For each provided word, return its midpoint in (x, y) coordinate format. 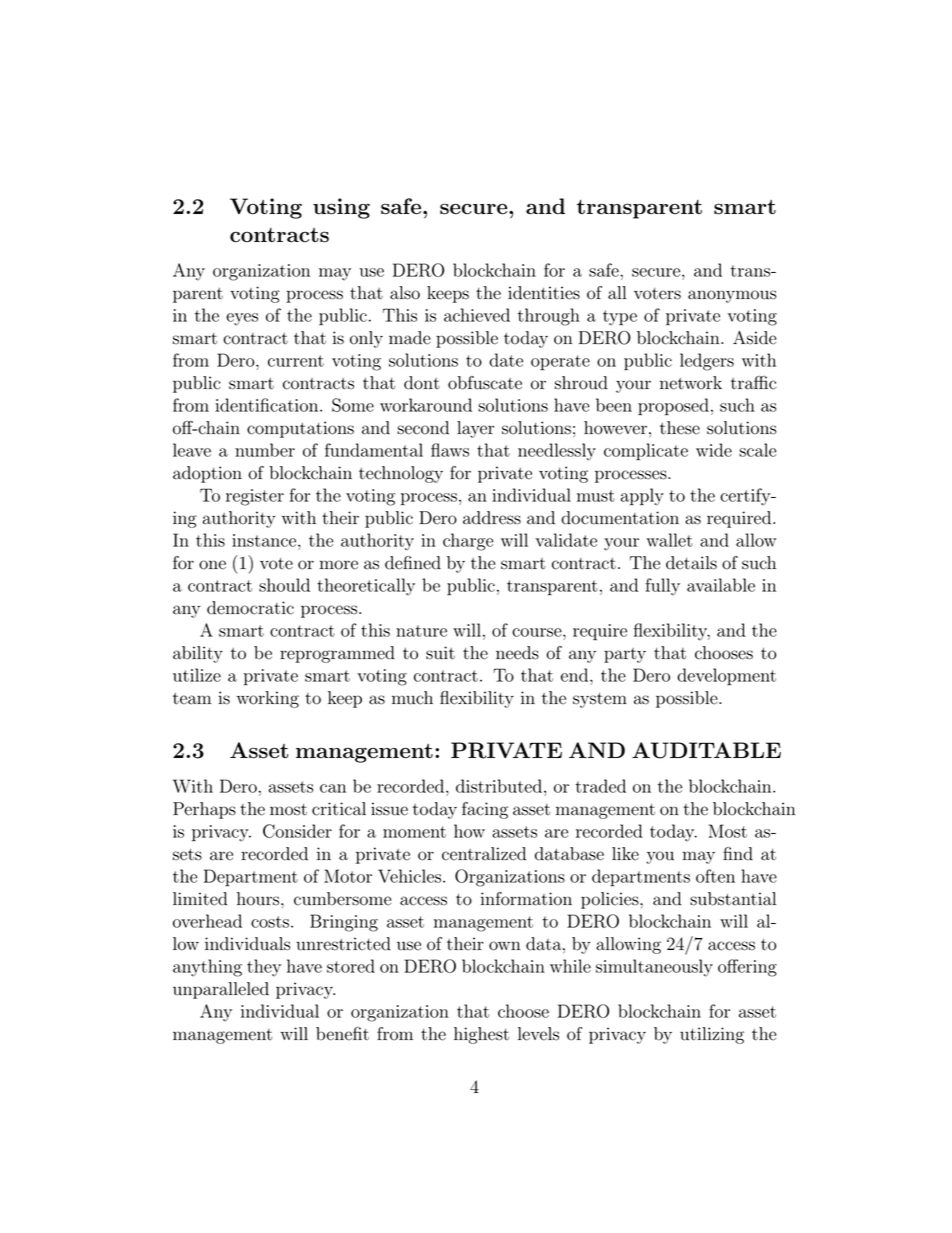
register (255, 497)
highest (481, 1035)
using (341, 208)
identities (544, 293)
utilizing (712, 1035)
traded (600, 786)
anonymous (732, 296)
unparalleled (221, 990)
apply (642, 497)
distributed (499, 786)
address (492, 518)
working (267, 699)
